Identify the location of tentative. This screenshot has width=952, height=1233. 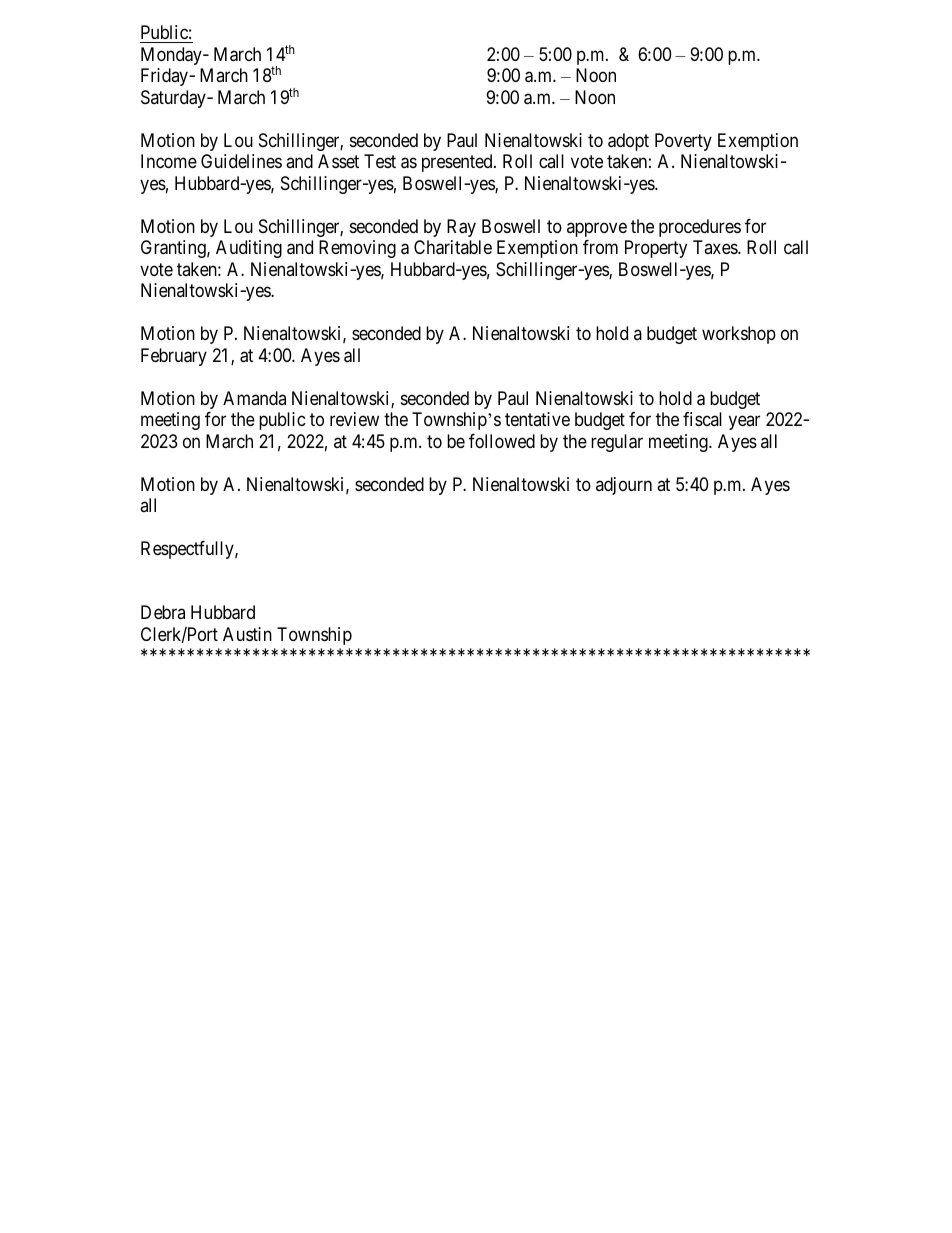
(537, 419).
